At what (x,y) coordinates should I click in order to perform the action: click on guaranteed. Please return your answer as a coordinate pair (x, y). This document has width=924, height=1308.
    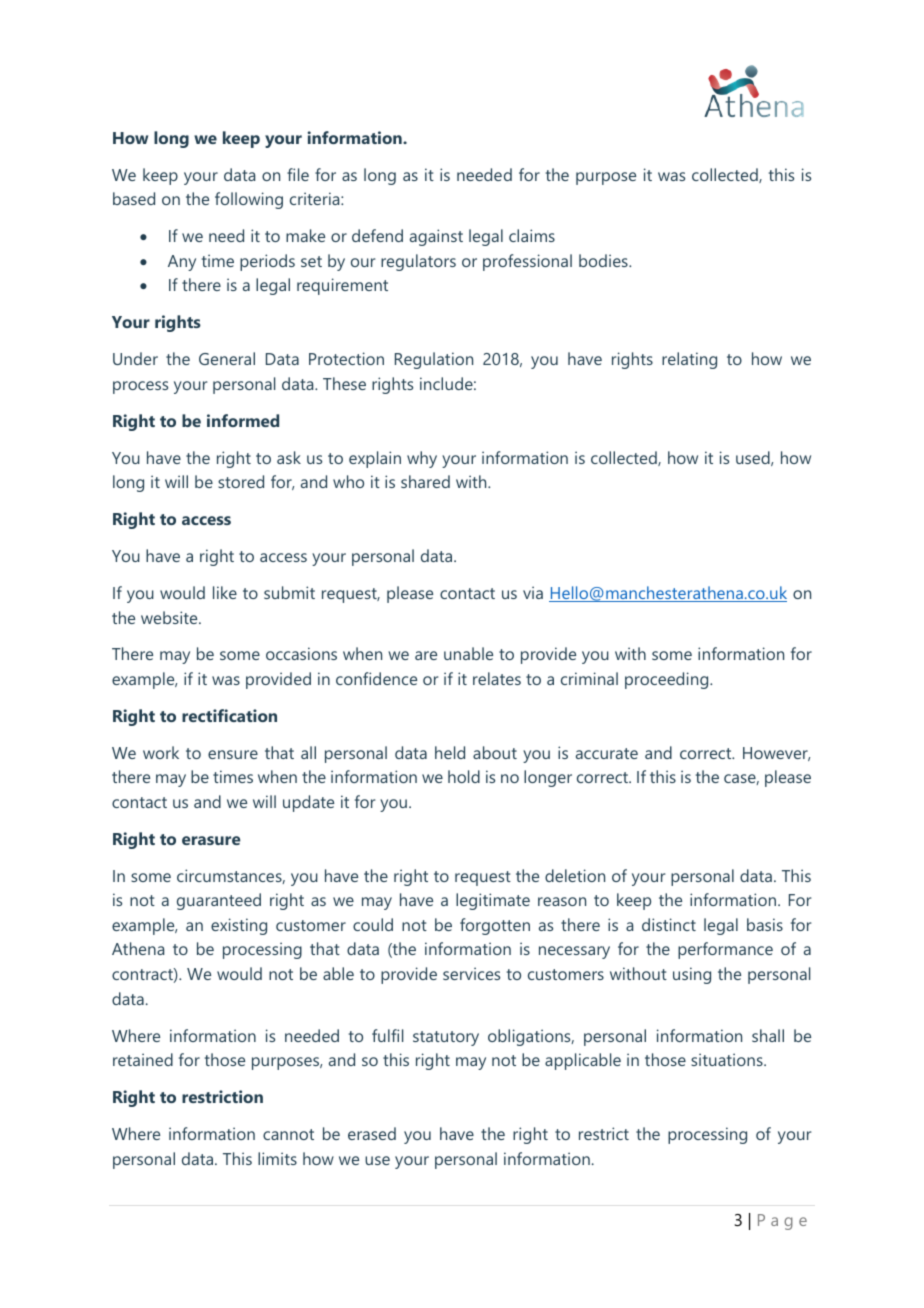
    Looking at the image, I should click on (219, 901).
